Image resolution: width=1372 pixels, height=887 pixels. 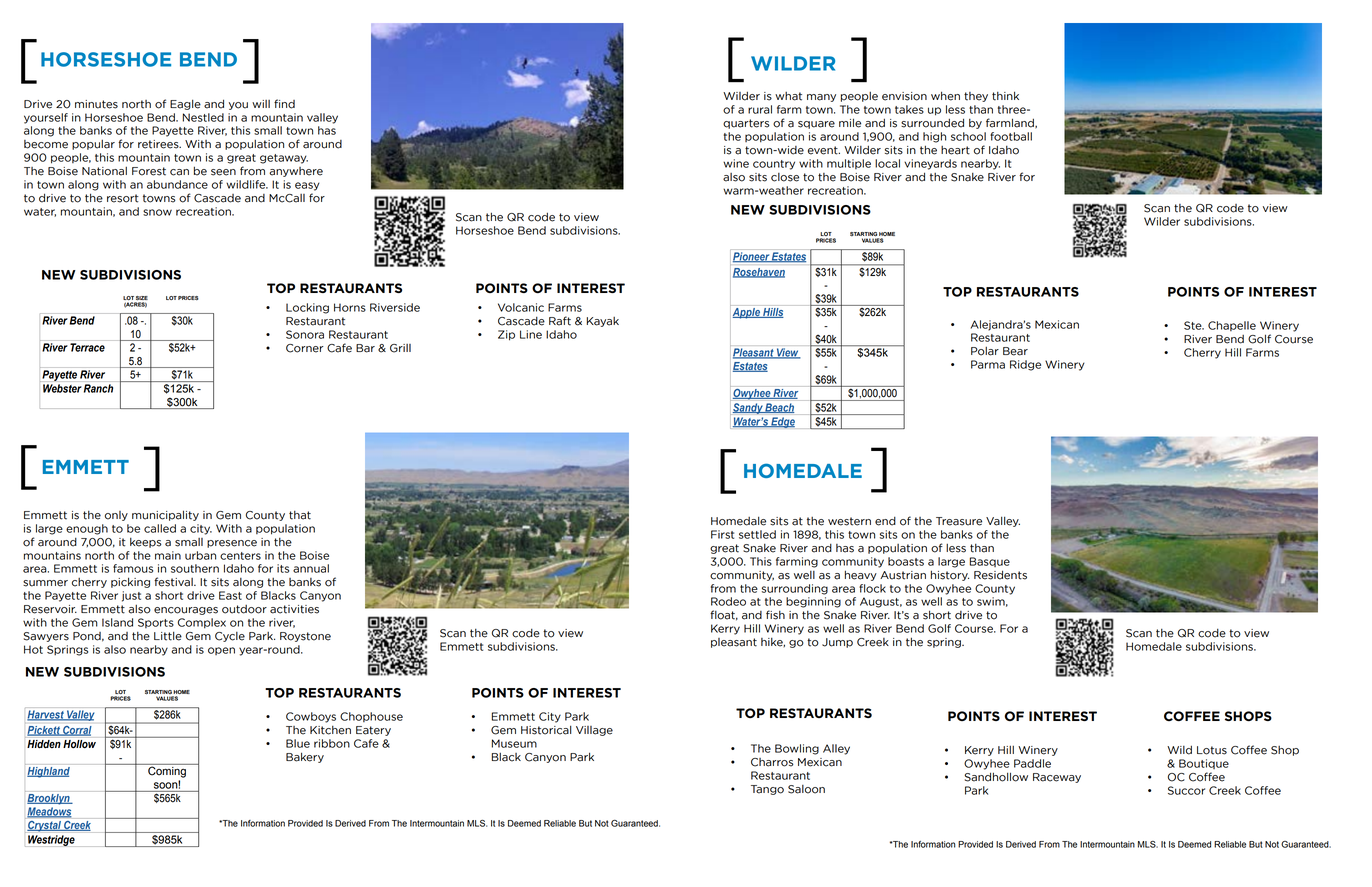 I want to click on Raceway, so click(x=1057, y=778).
